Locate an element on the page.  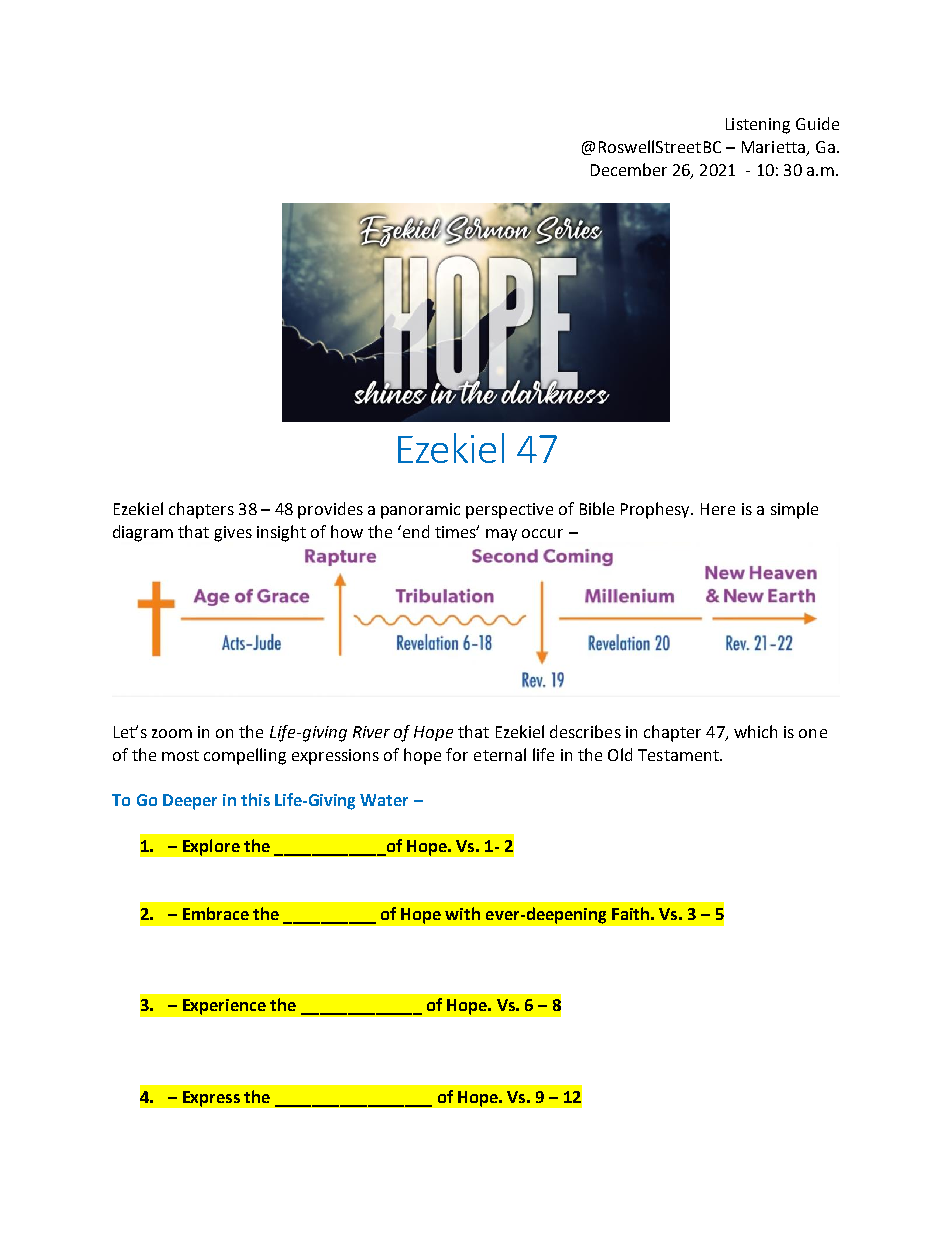
provides is located at coordinates (330, 510).
